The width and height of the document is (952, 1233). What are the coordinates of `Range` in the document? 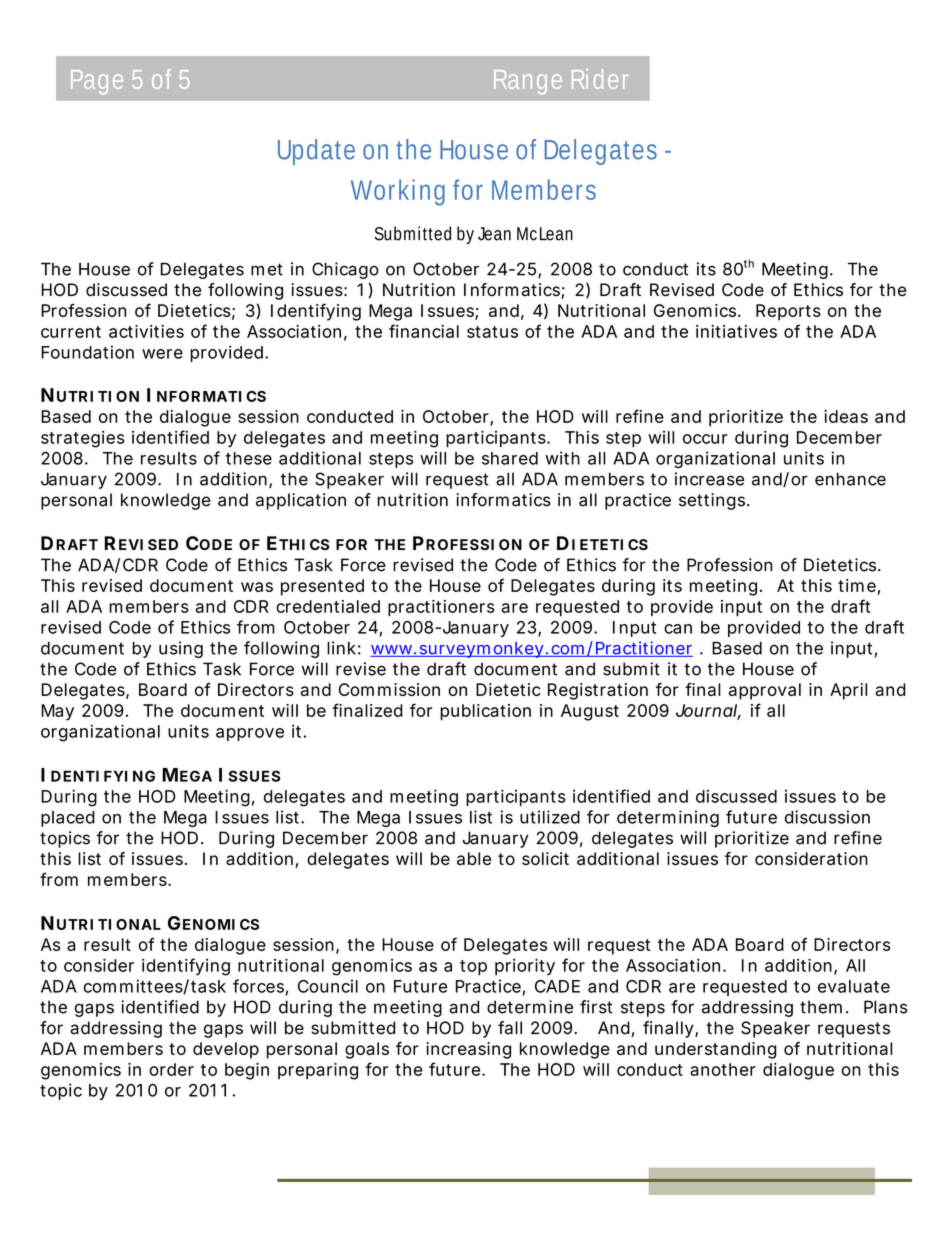 It's located at (528, 82).
